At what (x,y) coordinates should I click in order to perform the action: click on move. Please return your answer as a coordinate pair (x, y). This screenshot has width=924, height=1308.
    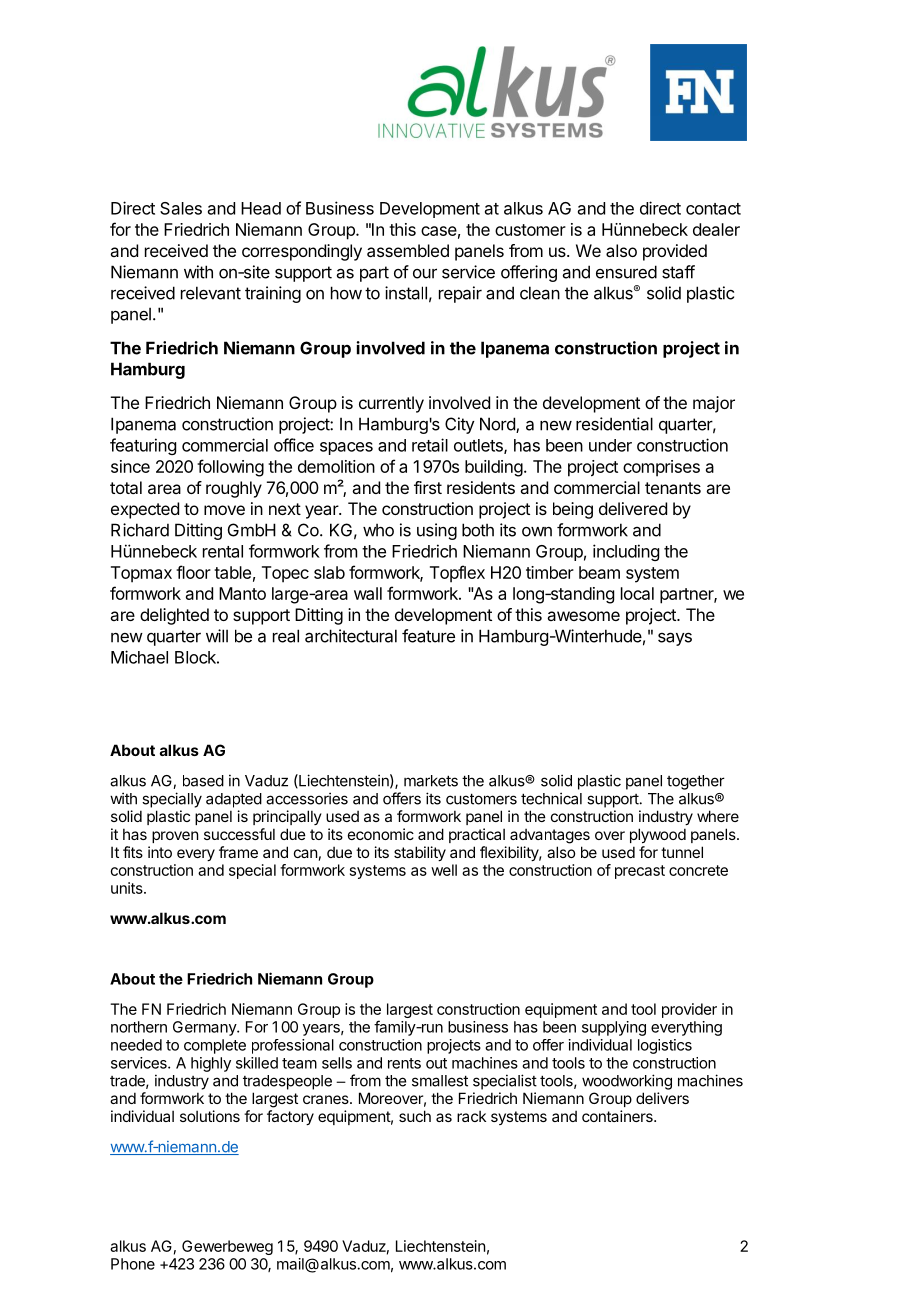
    Looking at the image, I should click on (224, 510).
